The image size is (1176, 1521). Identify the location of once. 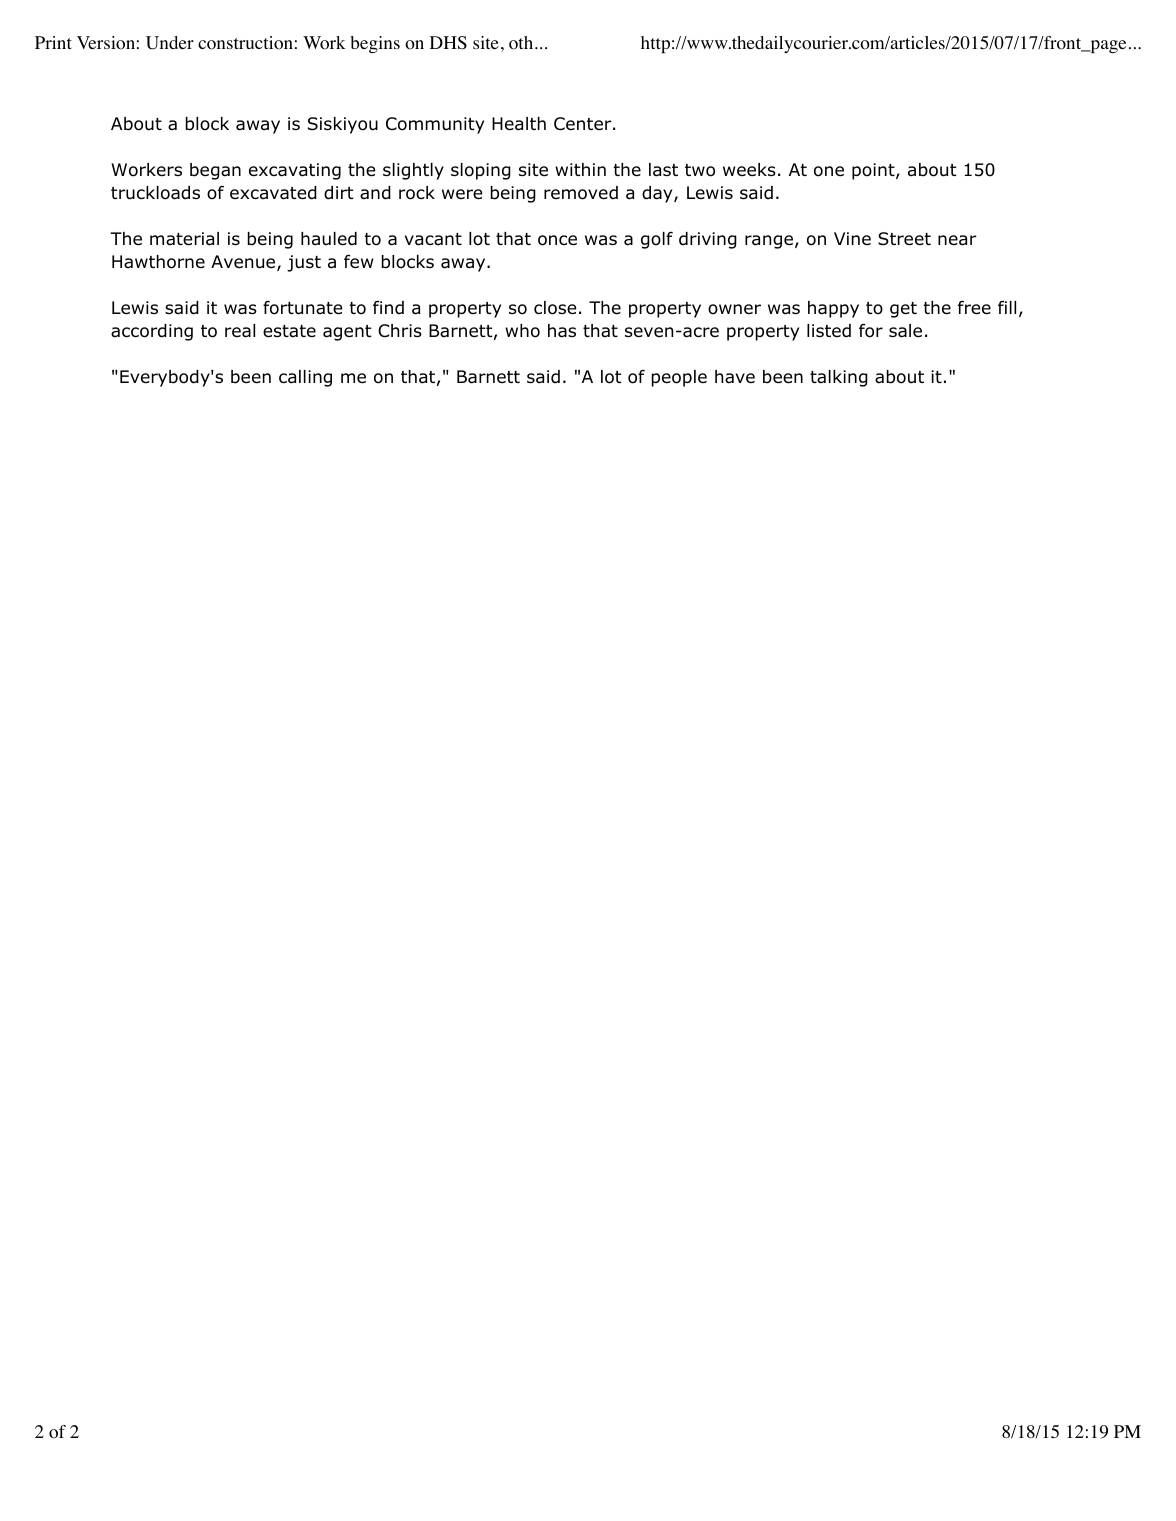
(557, 240).
